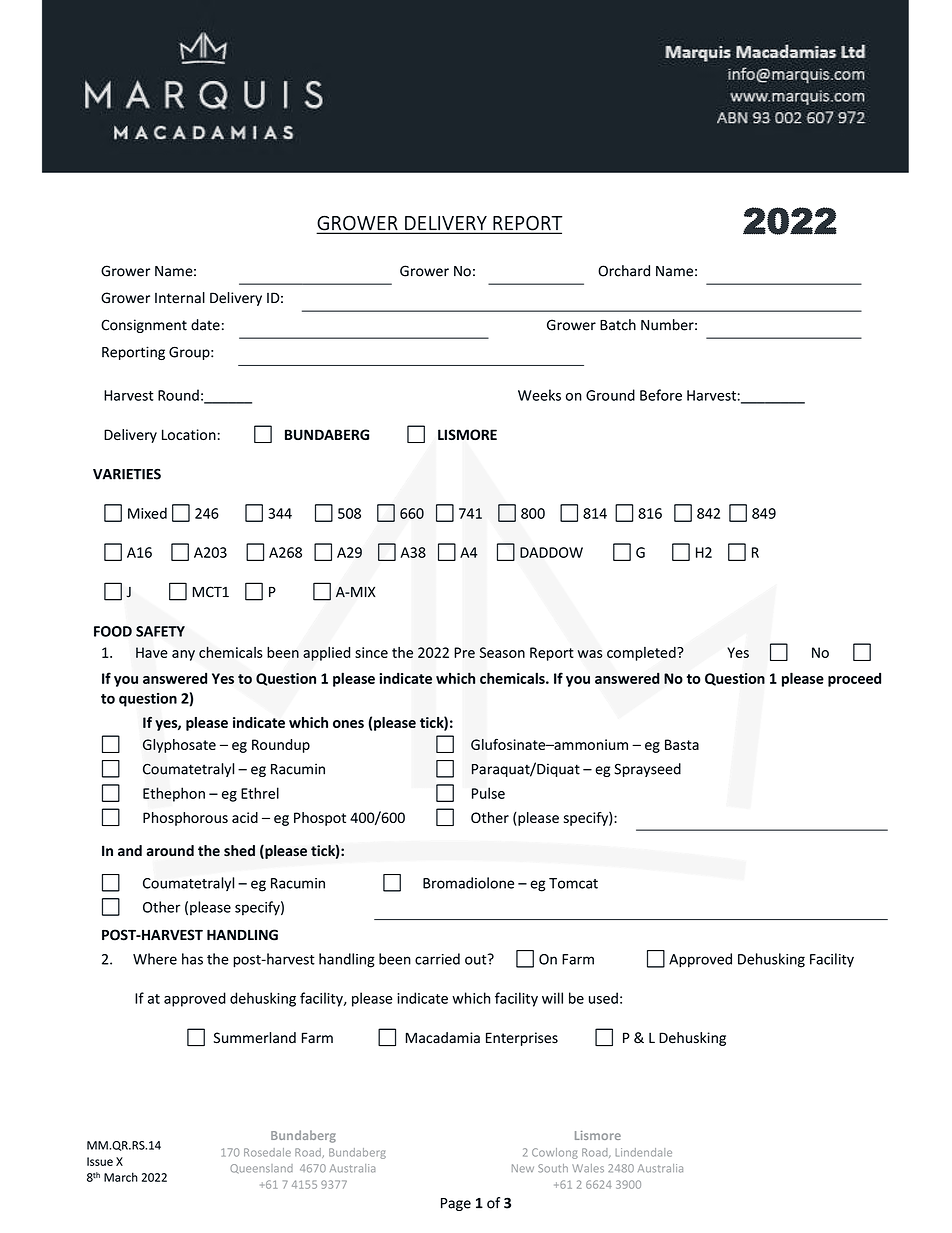 The image size is (952, 1233). What do you see at coordinates (180, 298) in the screenshot?
I see `Internal` at bounding box center [180, 298].
